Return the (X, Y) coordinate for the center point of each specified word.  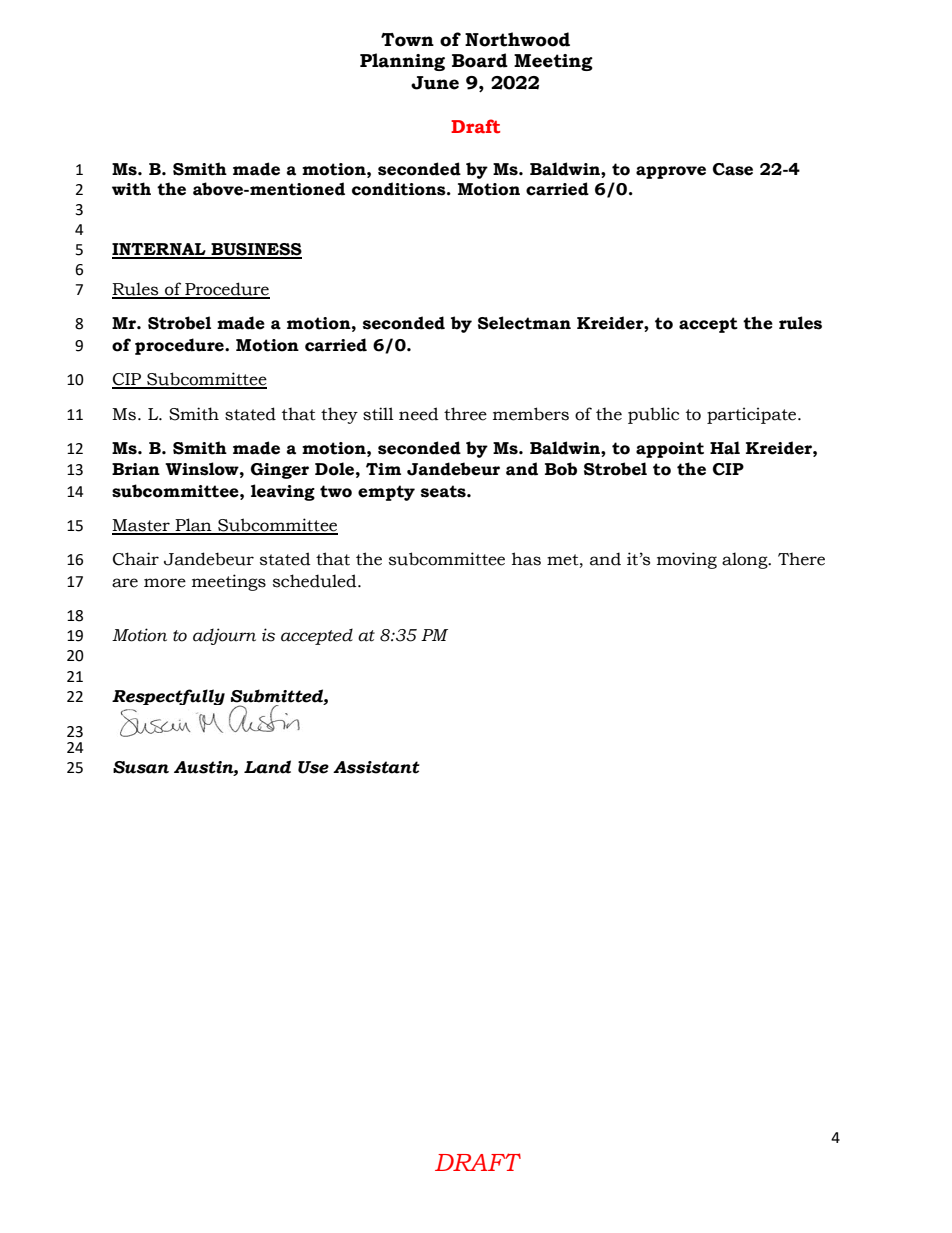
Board (480, 60)
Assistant (376, 767)
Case (733, 169)
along (746, 560)
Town (407, 40)
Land (267, 767)
